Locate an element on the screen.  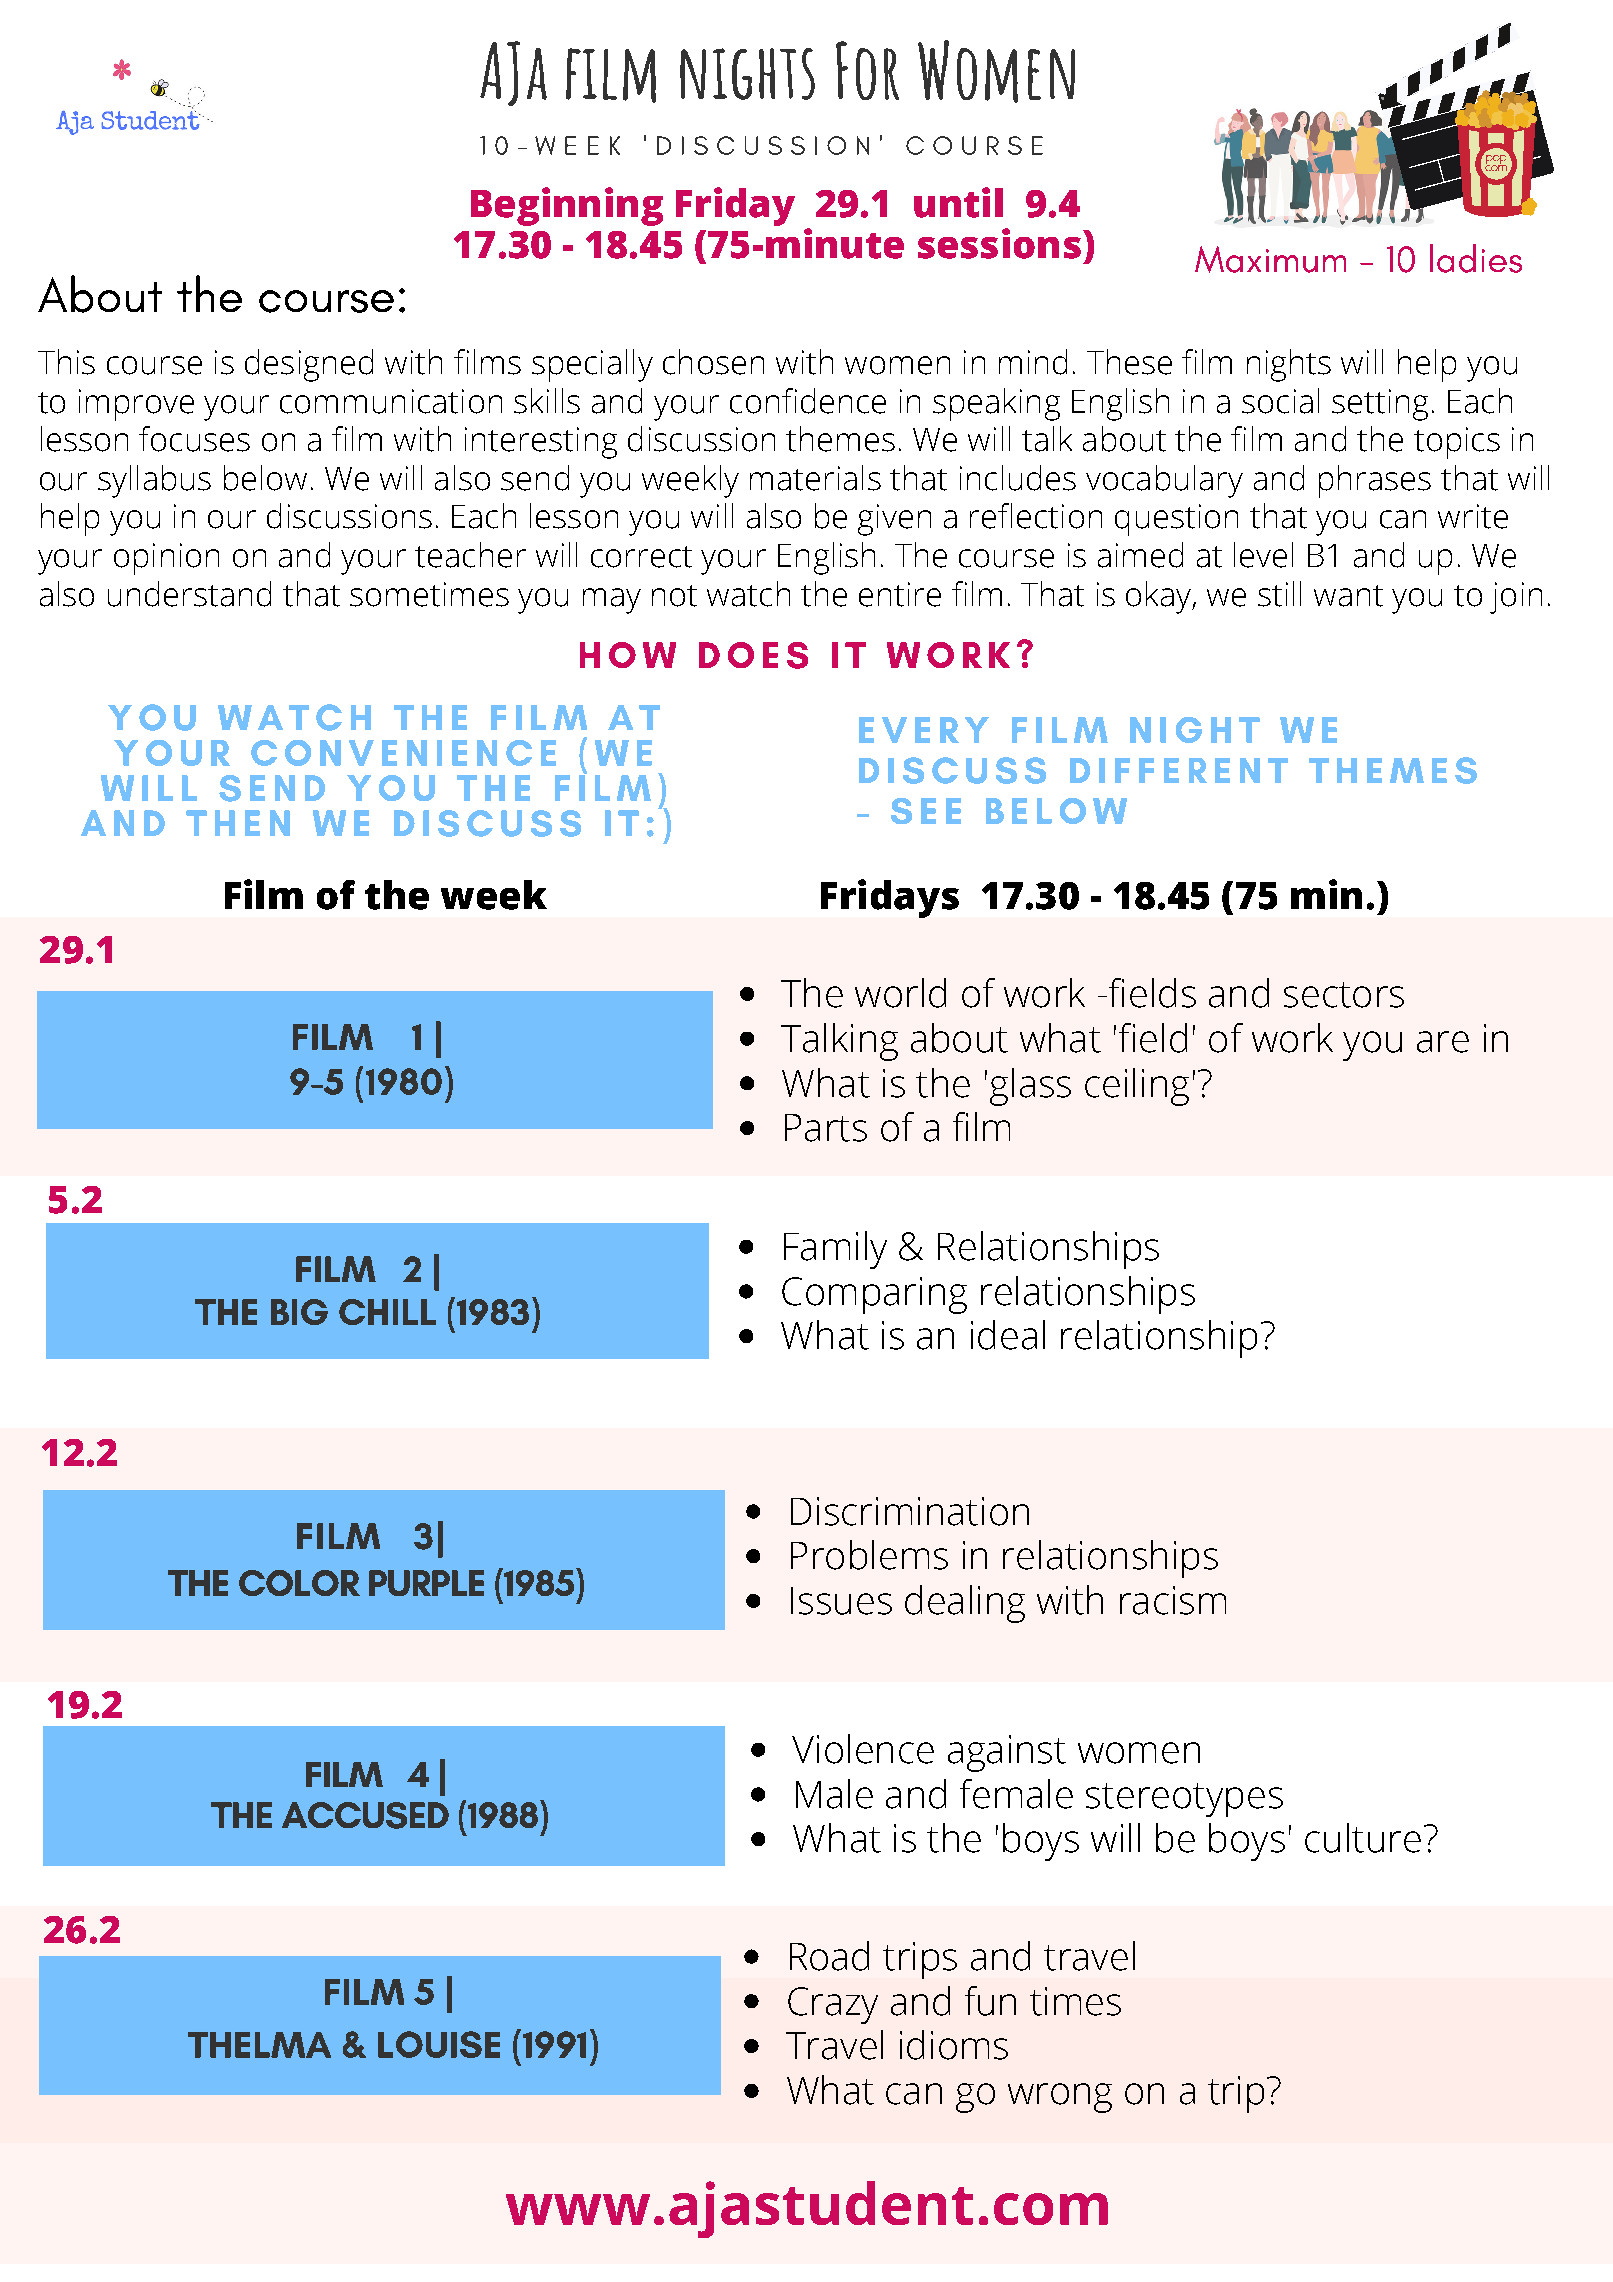
Crazy is located at coordinates (833, 2005).
